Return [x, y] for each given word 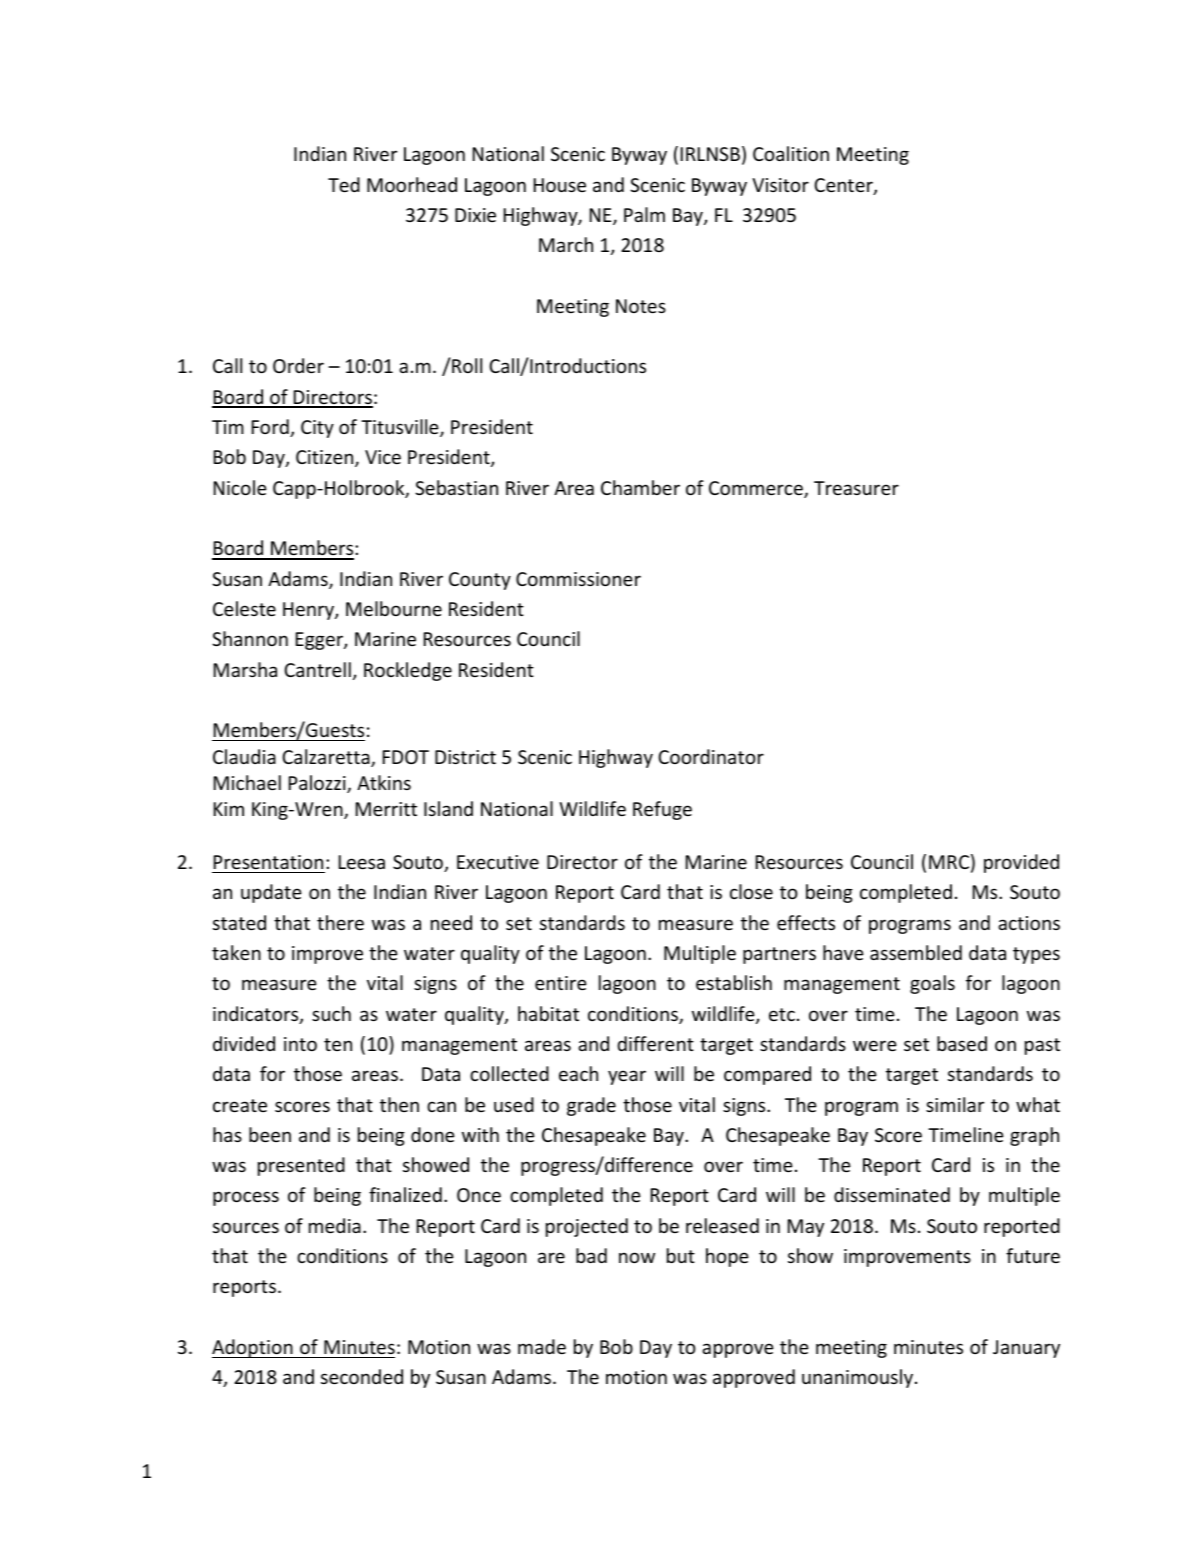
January [1026, 1349]
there [340, 922]
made [542, 1346]
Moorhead [412, 184]
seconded [362, 1376]
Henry [309, 611]
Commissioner [578, 579]
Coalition [791, 153]
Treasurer [856, 488]
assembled [916, 952]
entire [561, 983]
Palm [644, 214]
